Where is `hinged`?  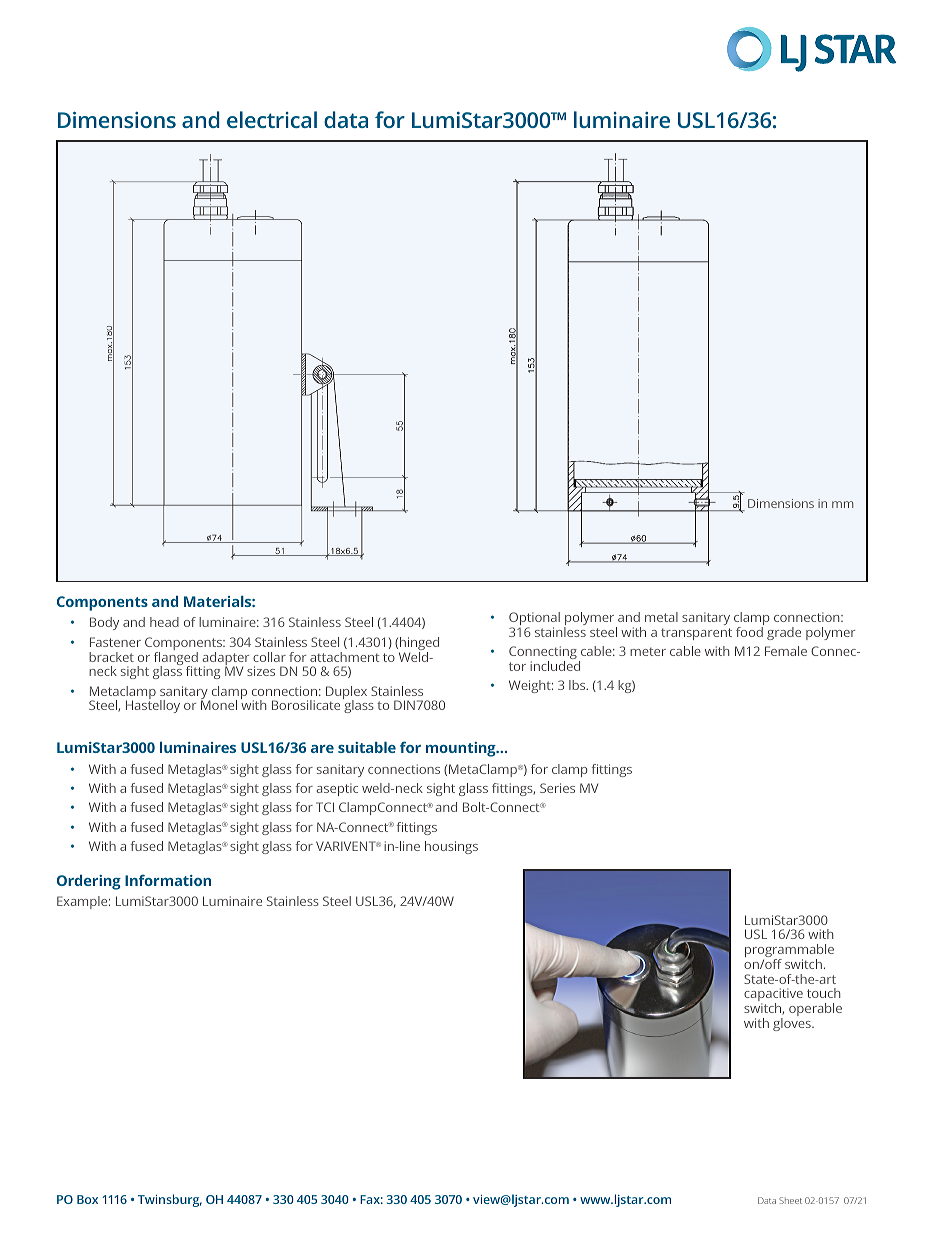 hinged is located at coordinates (419, 645).
